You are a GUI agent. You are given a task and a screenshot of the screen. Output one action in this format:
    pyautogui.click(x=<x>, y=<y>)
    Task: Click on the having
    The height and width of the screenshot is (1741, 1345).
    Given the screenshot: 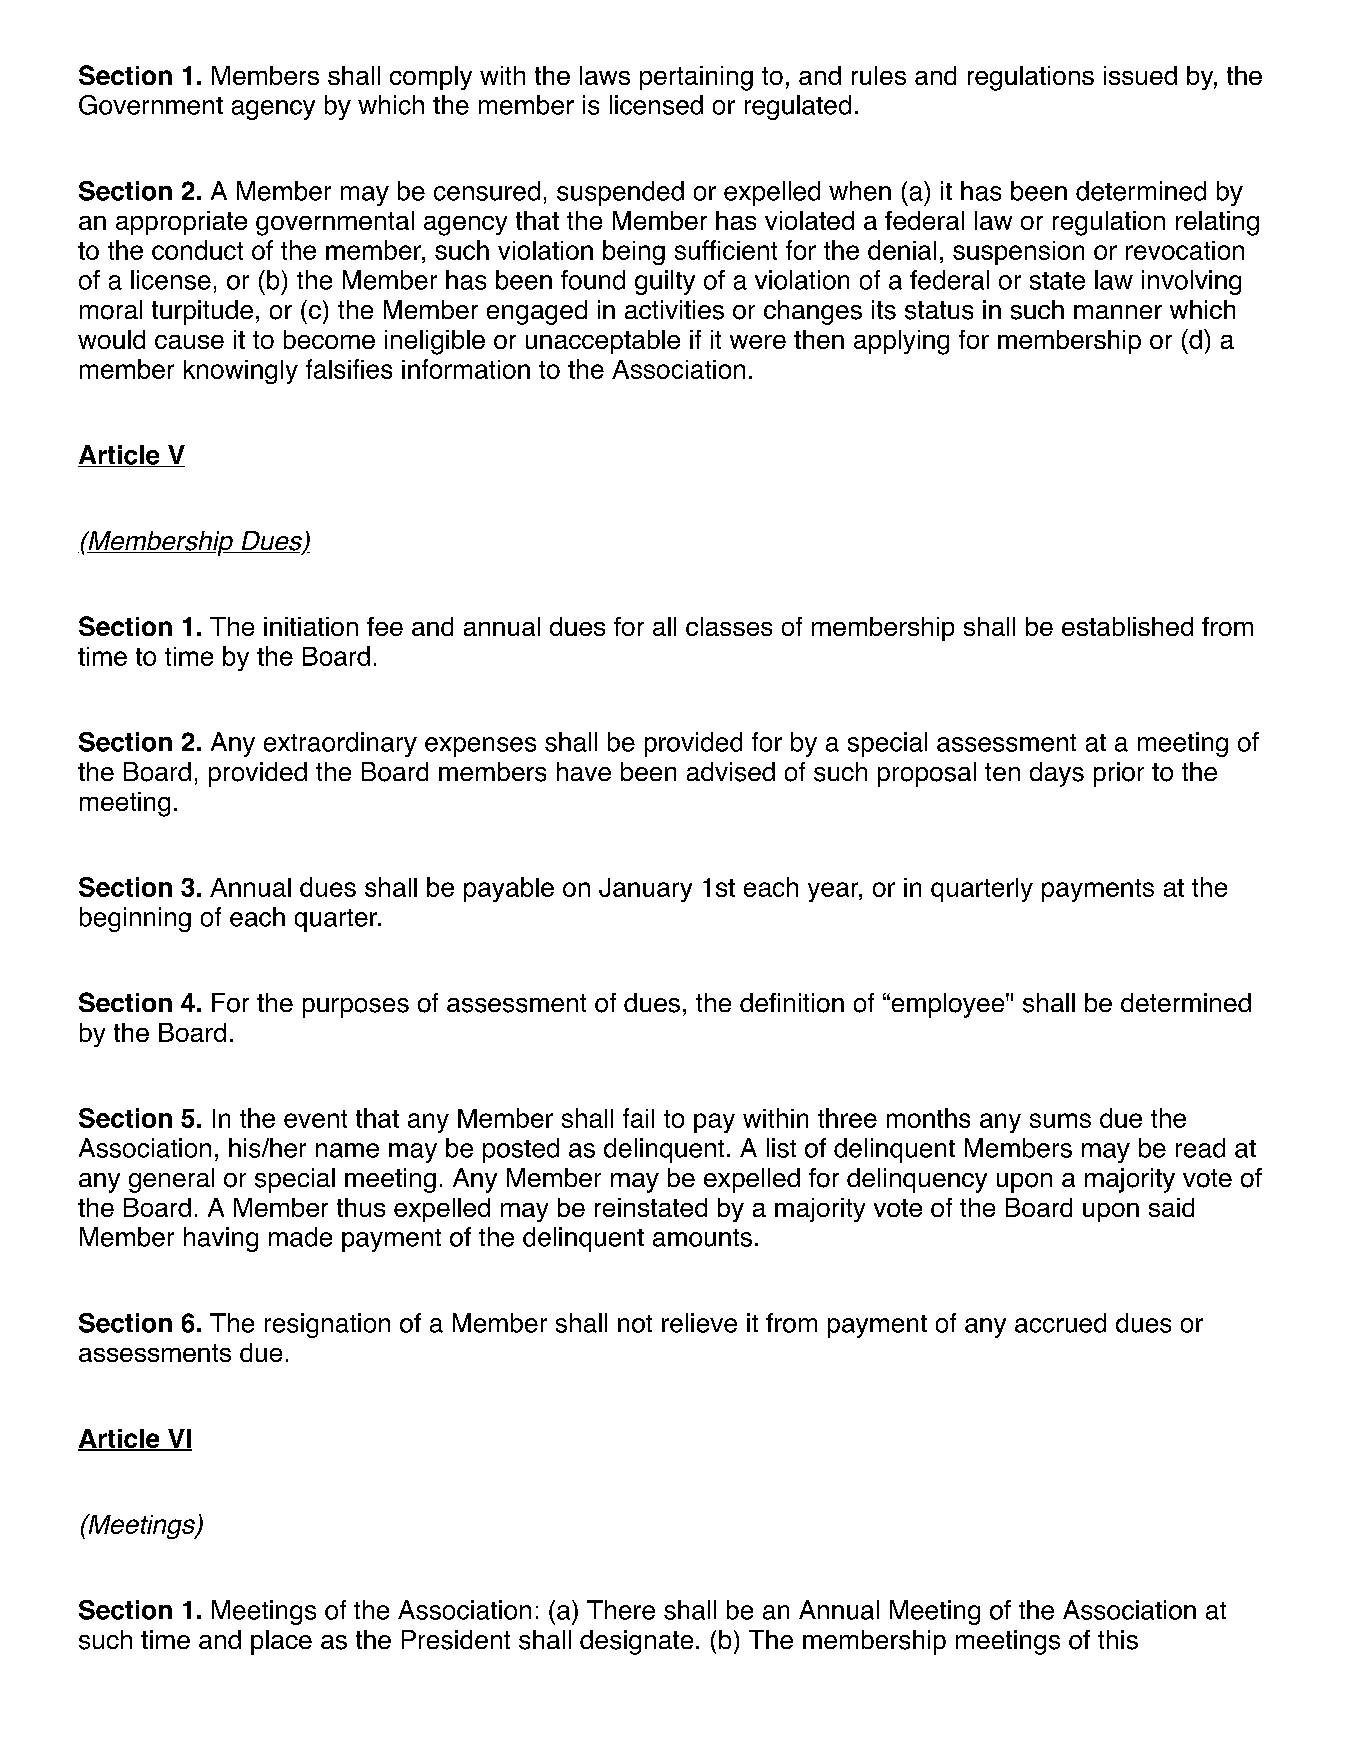 What is the action you would take?
    pyautogui.click(x=221, y=1239)
